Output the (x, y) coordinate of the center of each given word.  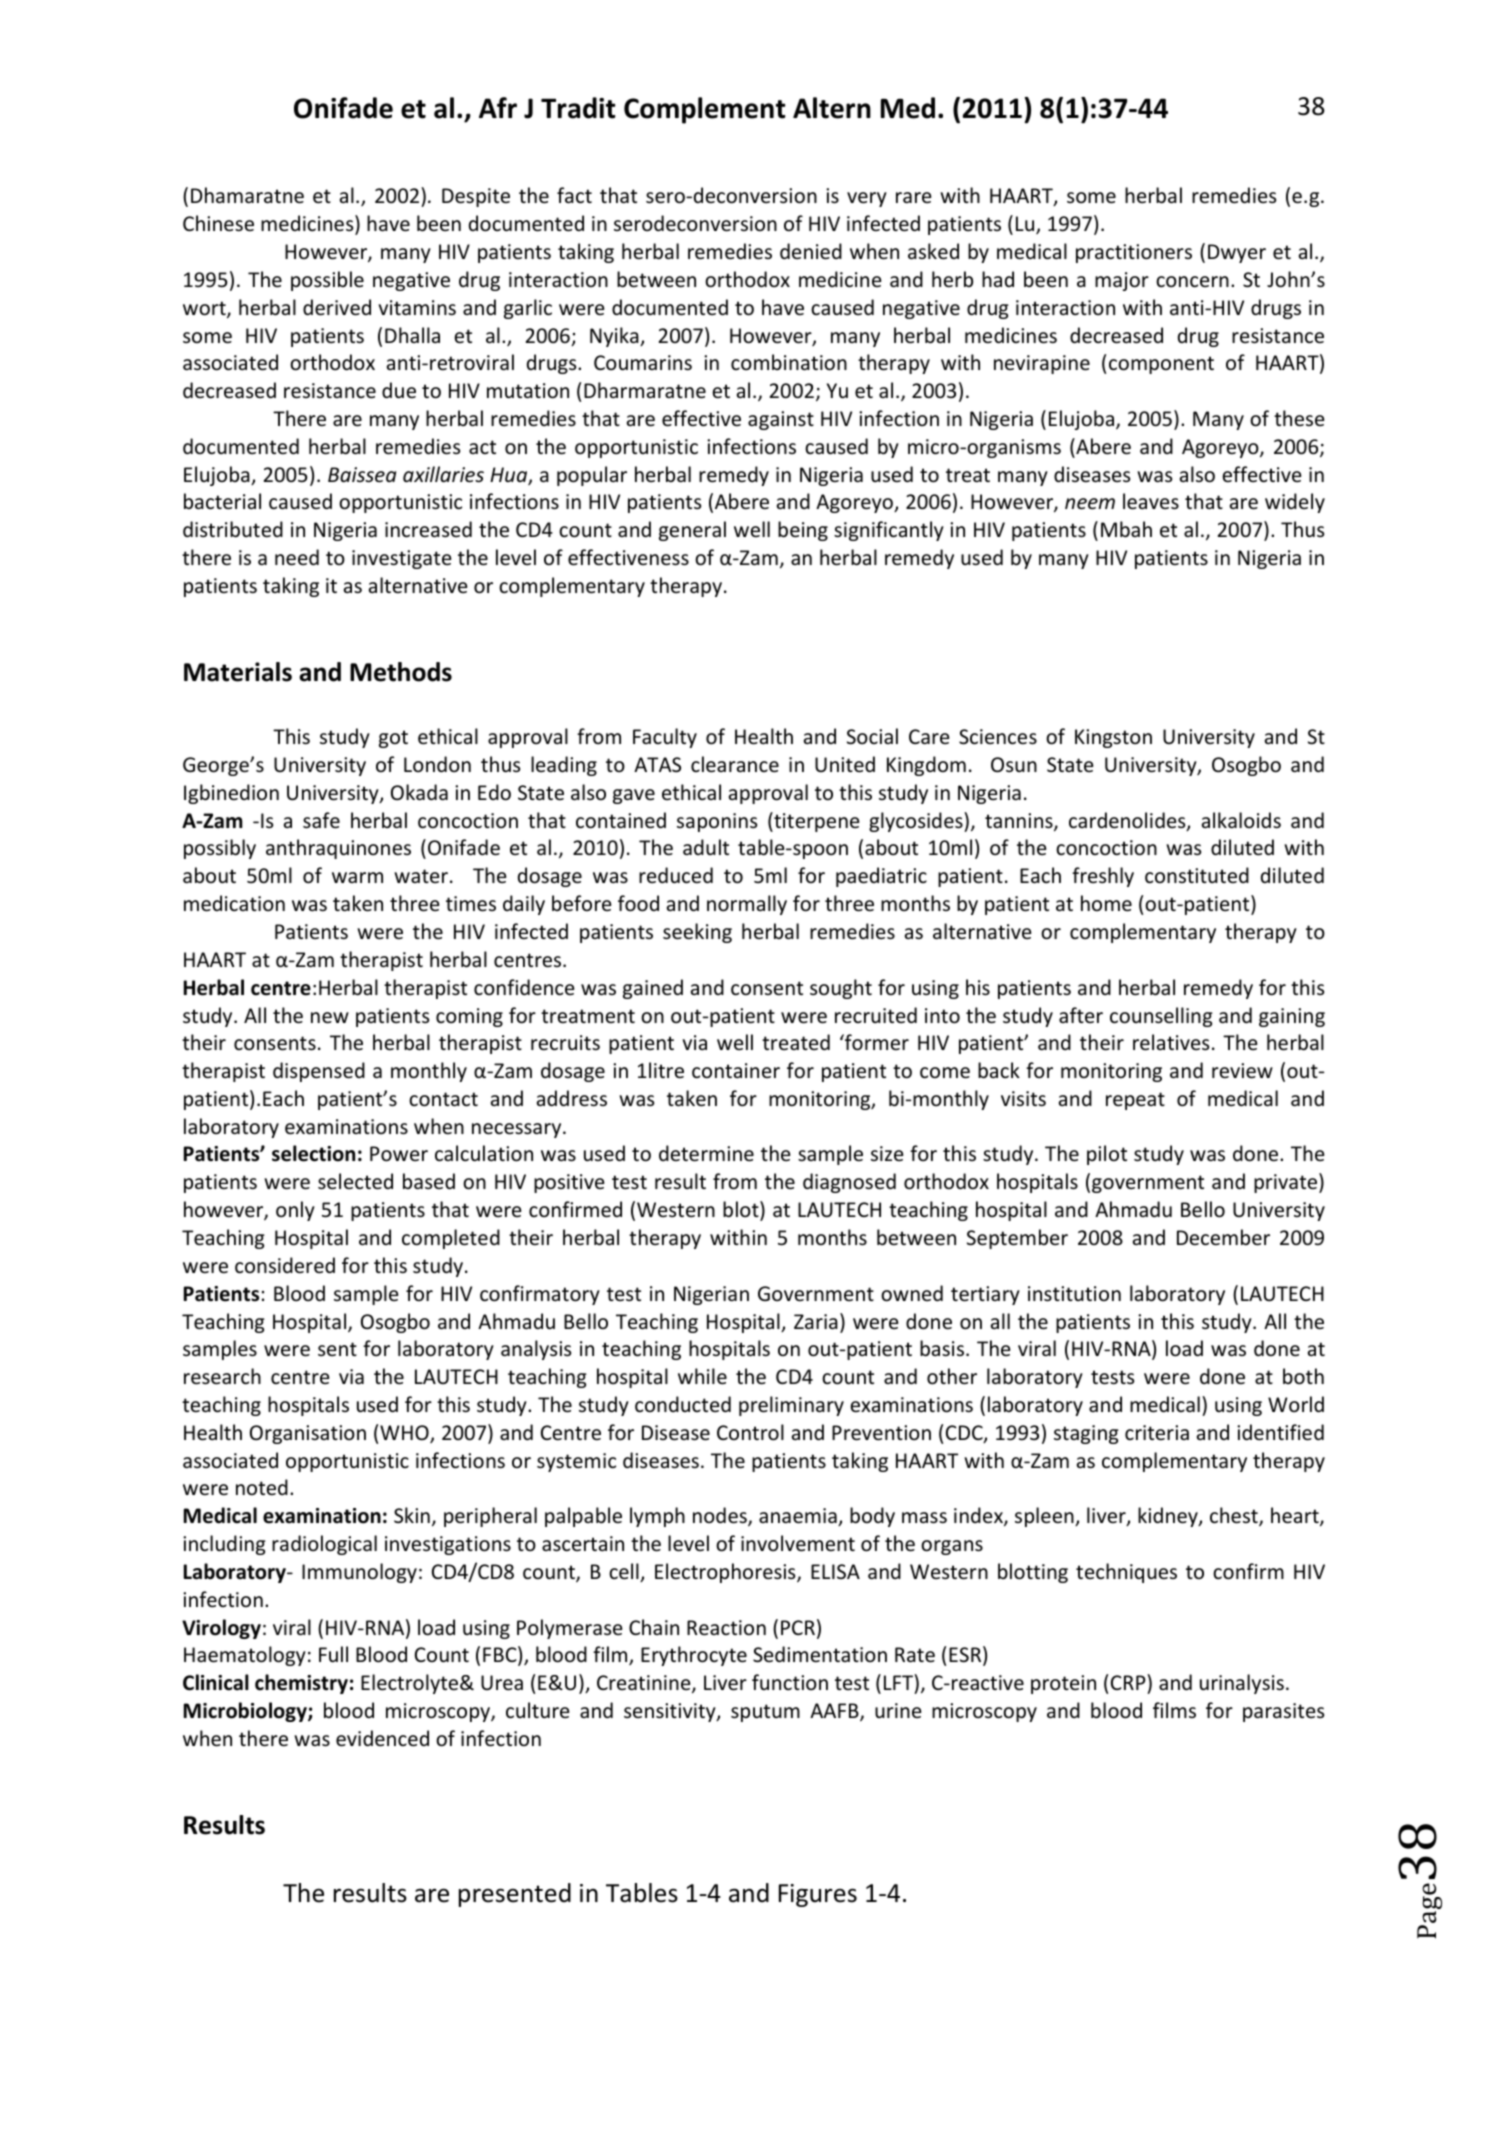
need (297, 557)
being (803, 531)
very (867, 199)
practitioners (1134, 253)
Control (750, 1432)
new (330, 1018)
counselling (1161, 1017)
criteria (1157, 1433)
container (736, 1071)
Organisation (308, 1434)
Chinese (218, 223)
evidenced (382, 1738)
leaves (1151, 501)
